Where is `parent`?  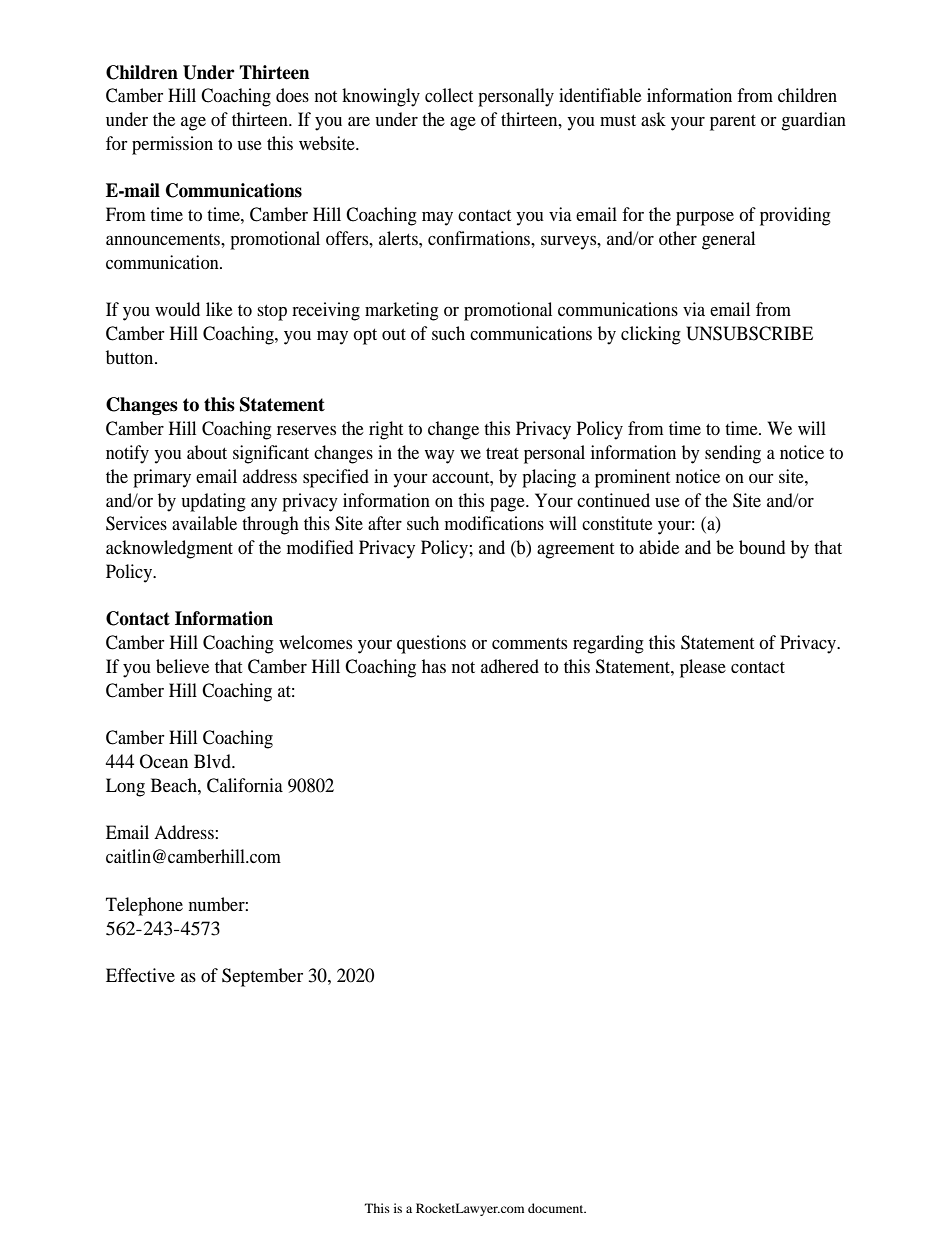 parent is located at coordinates (733, 123).
